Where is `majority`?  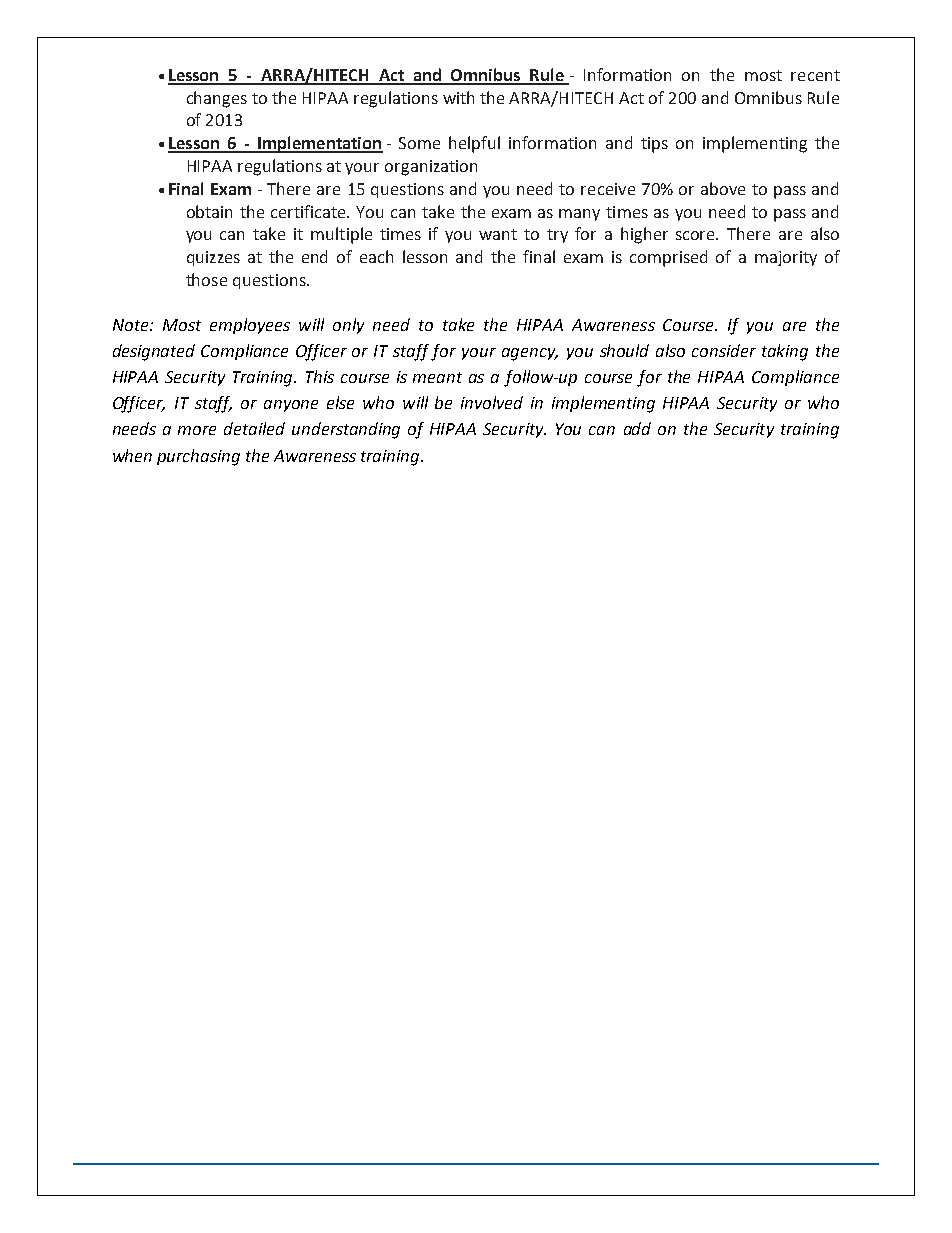
majority is located at coordinates (786, 258).
